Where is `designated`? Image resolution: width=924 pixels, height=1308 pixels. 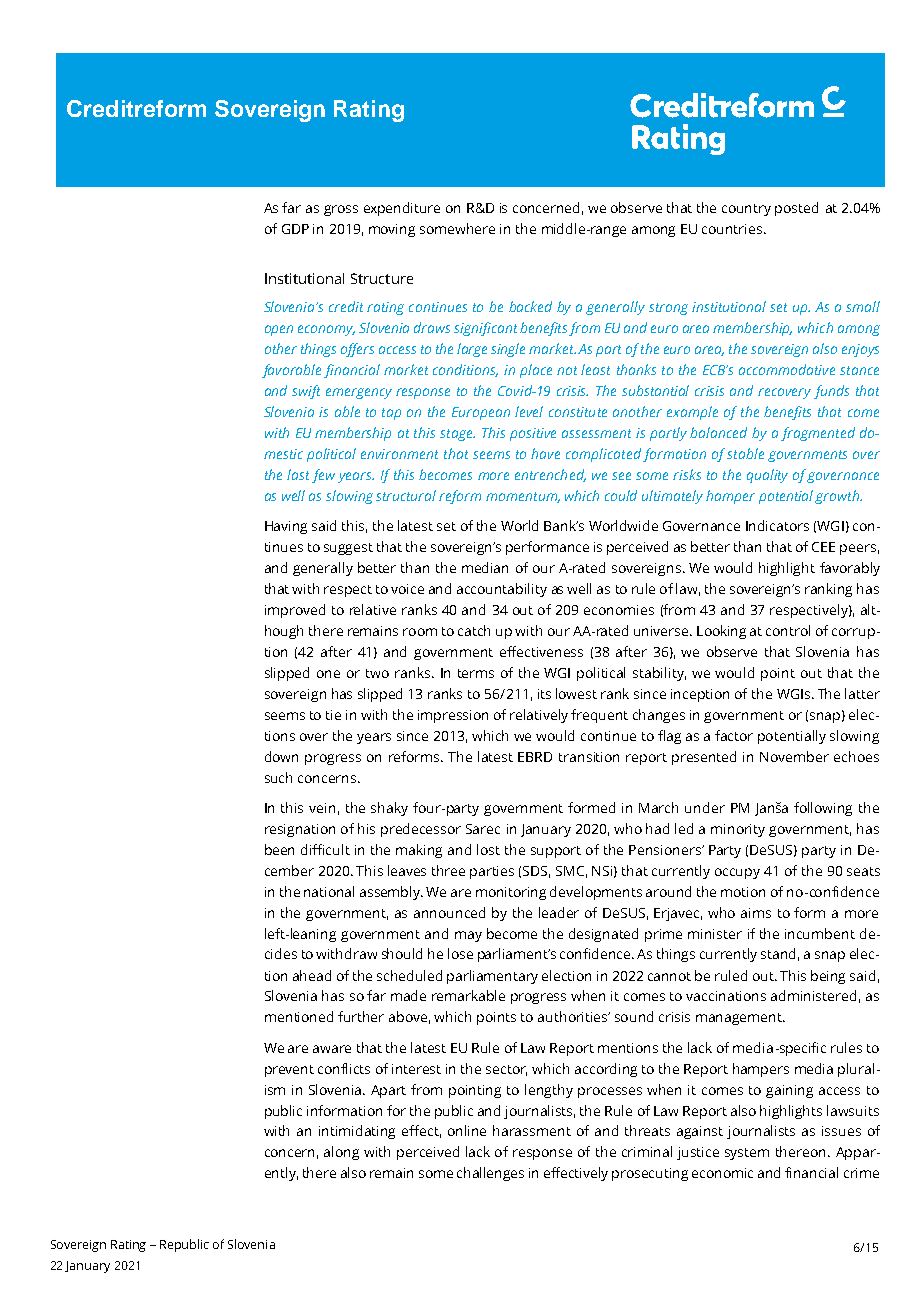
designated is located at coordinates (603, 935).
